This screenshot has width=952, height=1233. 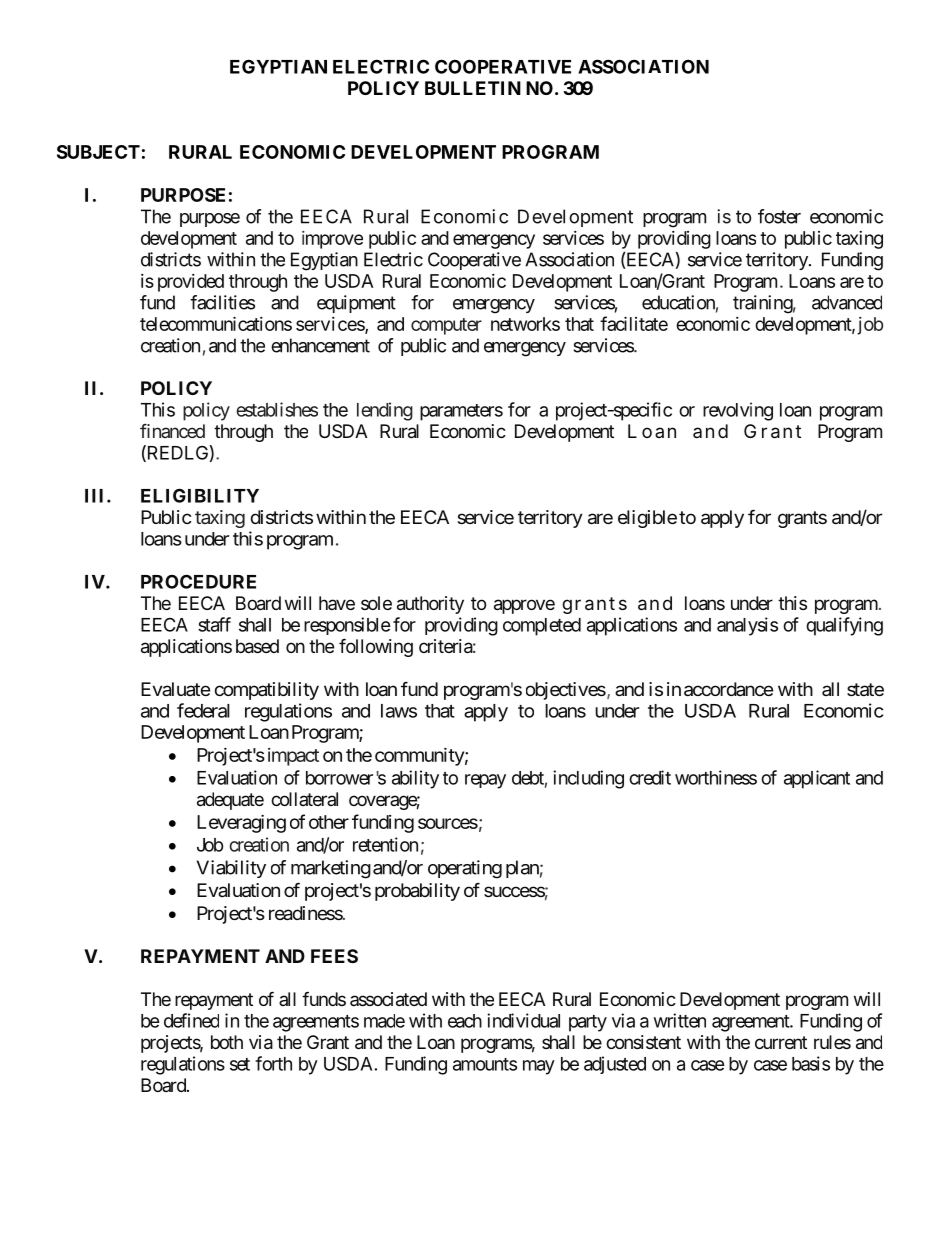 I want to click on foster, so click(x=779, y=216).
